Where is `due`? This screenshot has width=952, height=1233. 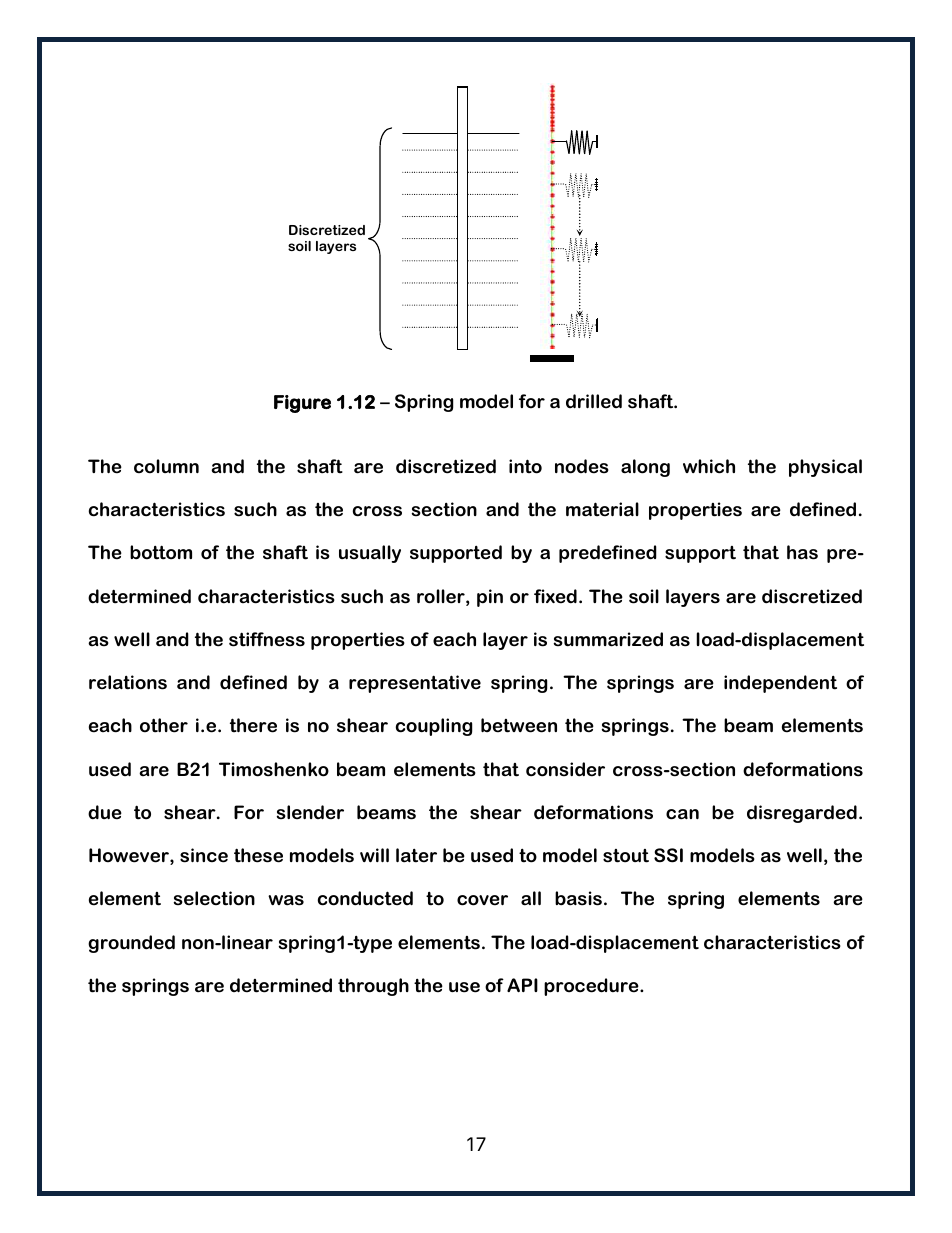
due is located at coordinates (105, 812).
